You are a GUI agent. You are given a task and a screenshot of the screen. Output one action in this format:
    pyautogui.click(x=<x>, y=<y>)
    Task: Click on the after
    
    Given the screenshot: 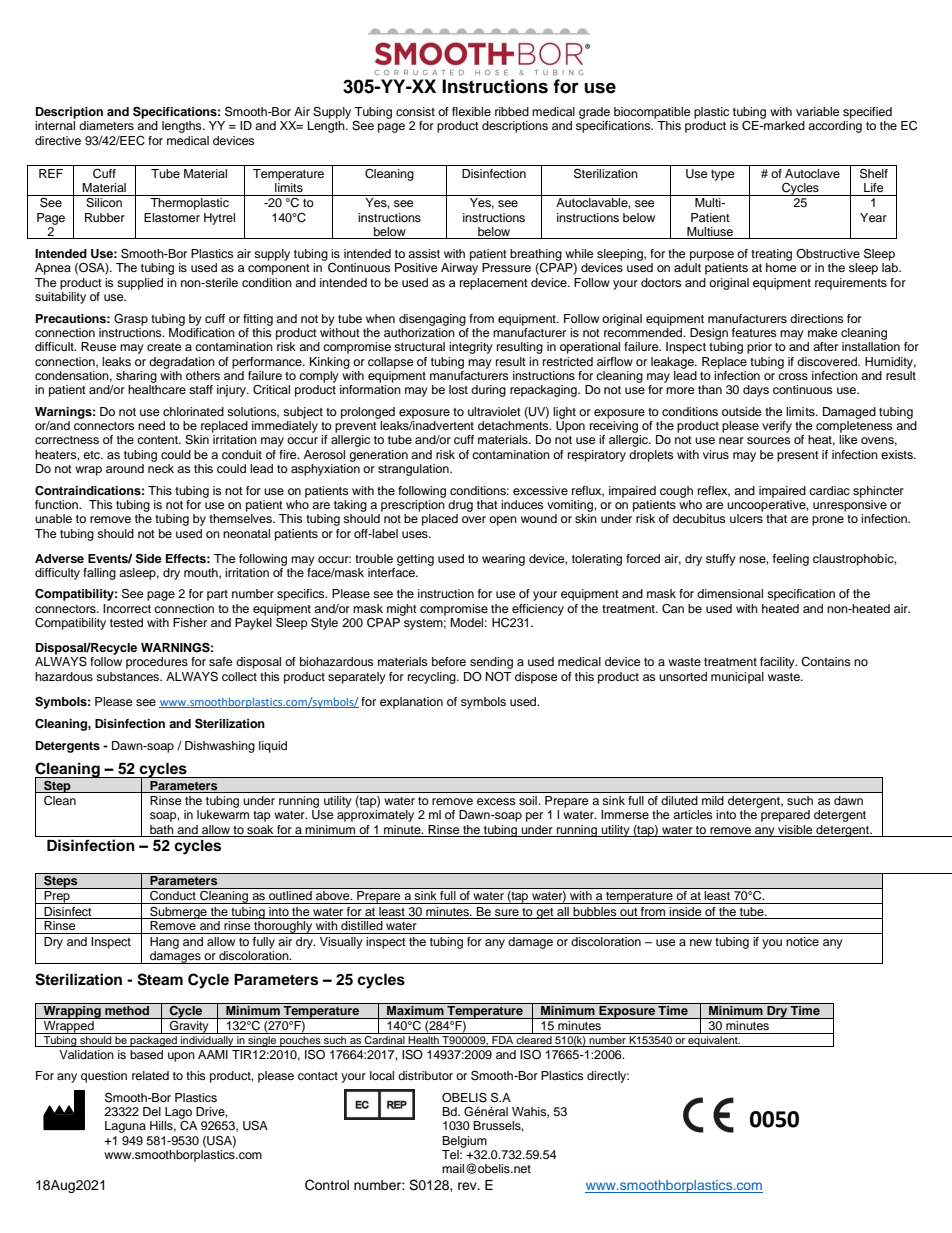 What is the action you would take?
    pyautogui.click(x=825, y=346)
